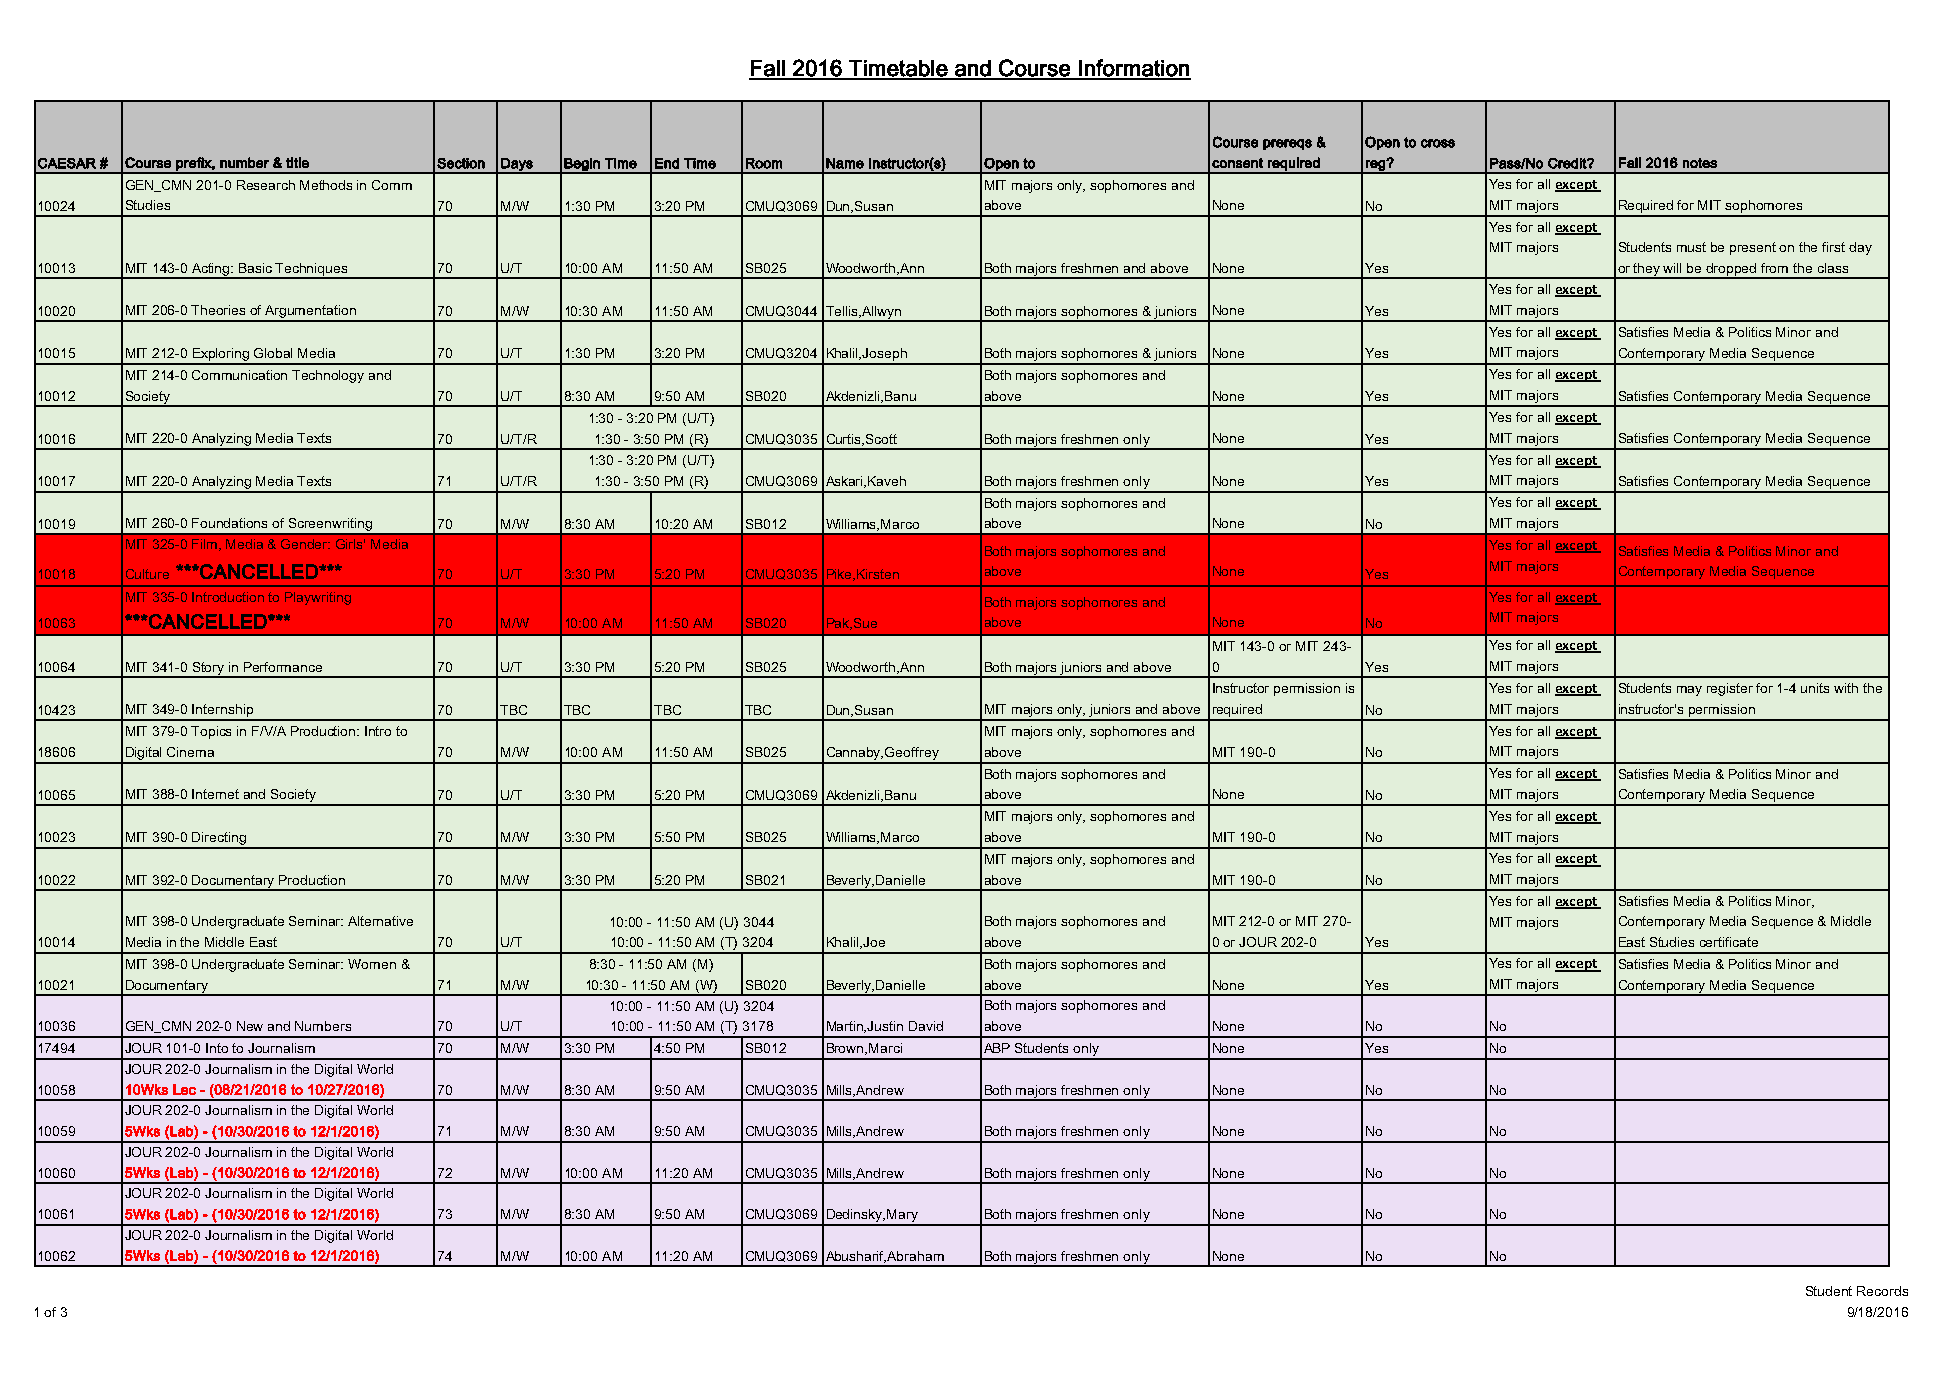 The image size is (1942, 1373). Describe the element at coordinates (845, 163) in the screenshot. I see `Name` at that location.
